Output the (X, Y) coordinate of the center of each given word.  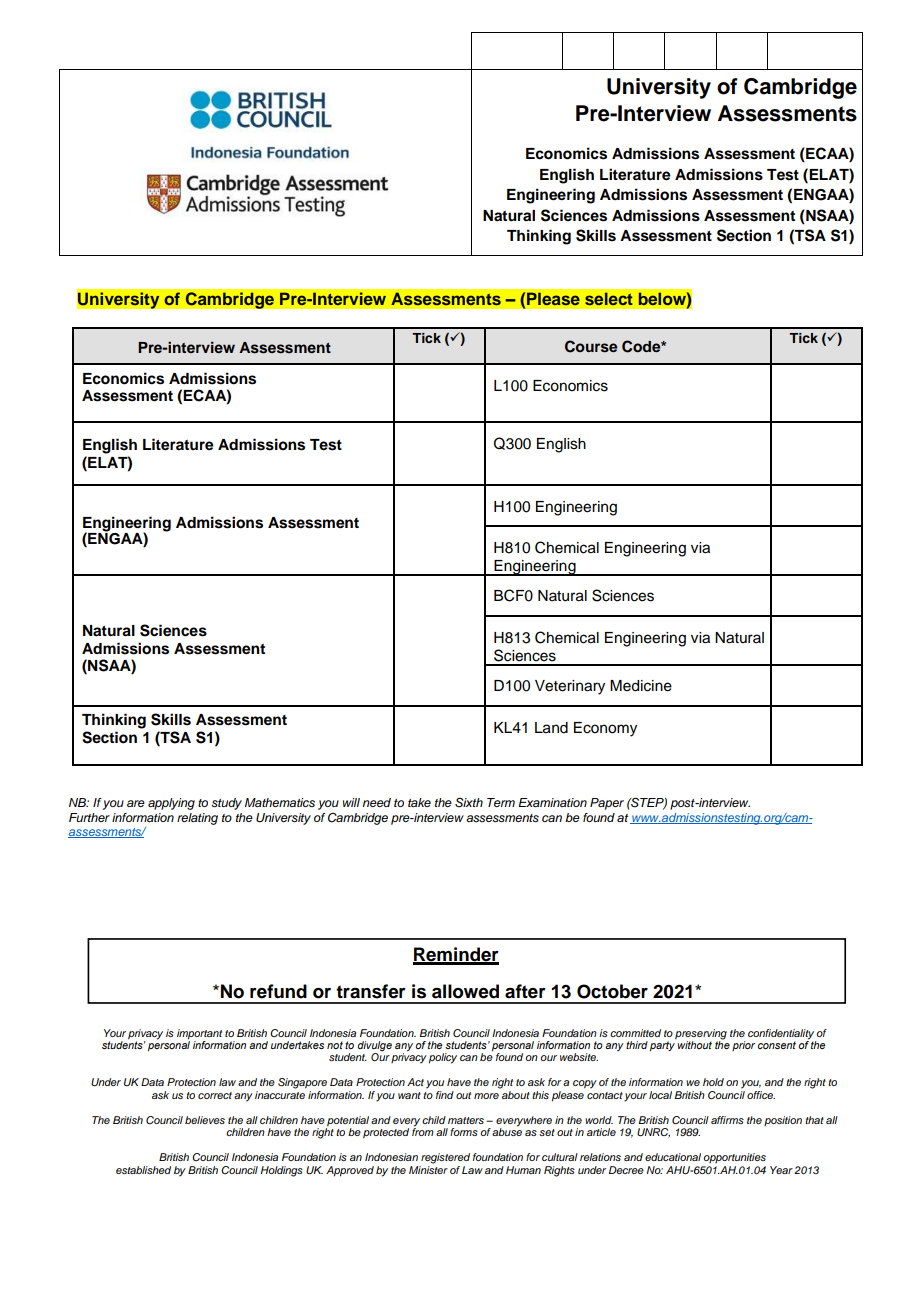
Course (591, 346)
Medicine (641, 686)
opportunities (734, 1158)
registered (445, 1158)
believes (205, 1120)
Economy (605, 729)
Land (551, 728)
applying (171, 804)
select (609, 298)
